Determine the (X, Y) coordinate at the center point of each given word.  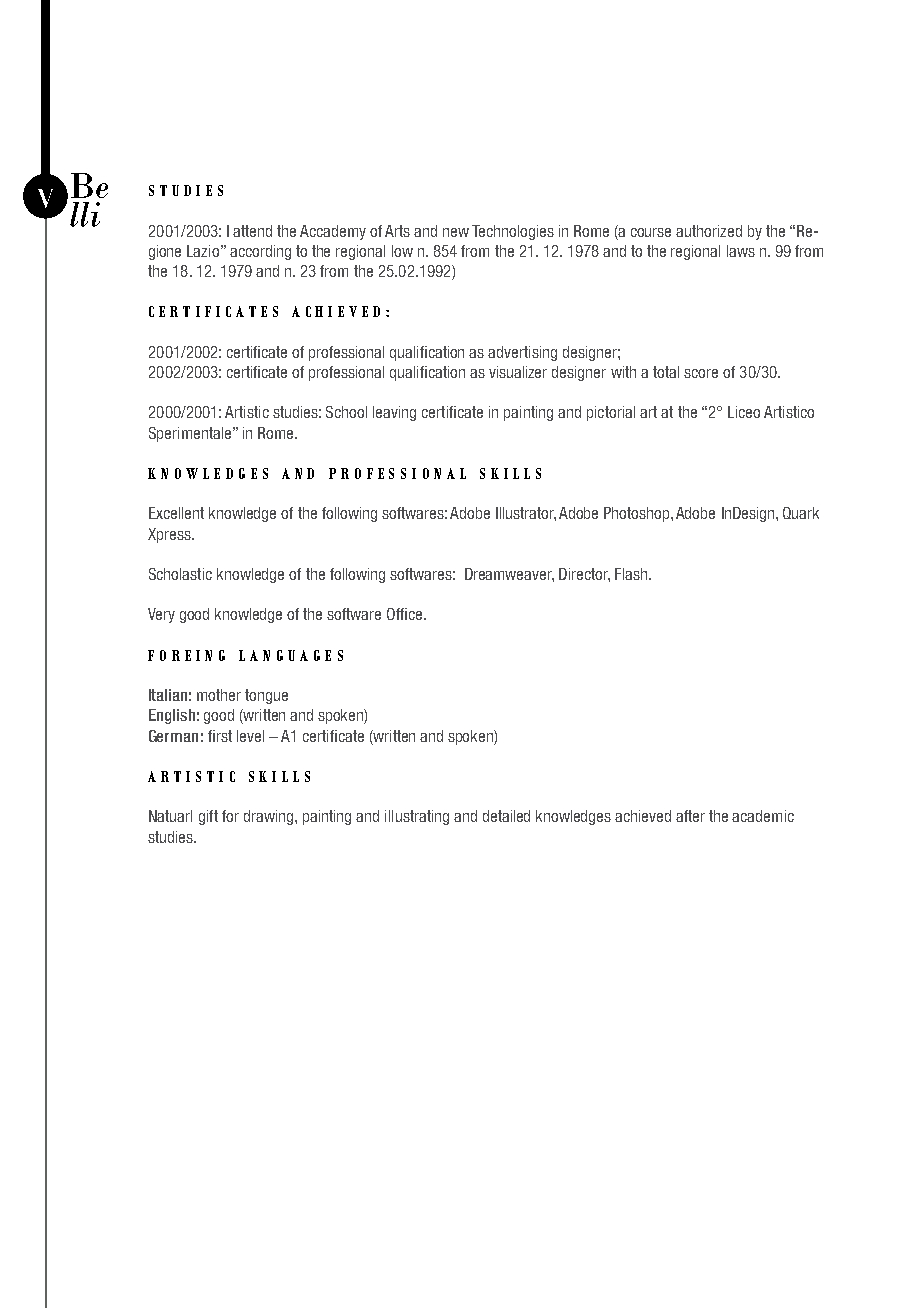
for (230, 816)
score (701, 373)
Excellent (176, 513)
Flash (632, 574)
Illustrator (526, 514)
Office (406, 614)
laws (741, 251)
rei (186, 655)
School (346, 412)
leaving (394, 413)
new (456, 232)
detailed (506, 816)
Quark (801, 513)
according (260, 252)
